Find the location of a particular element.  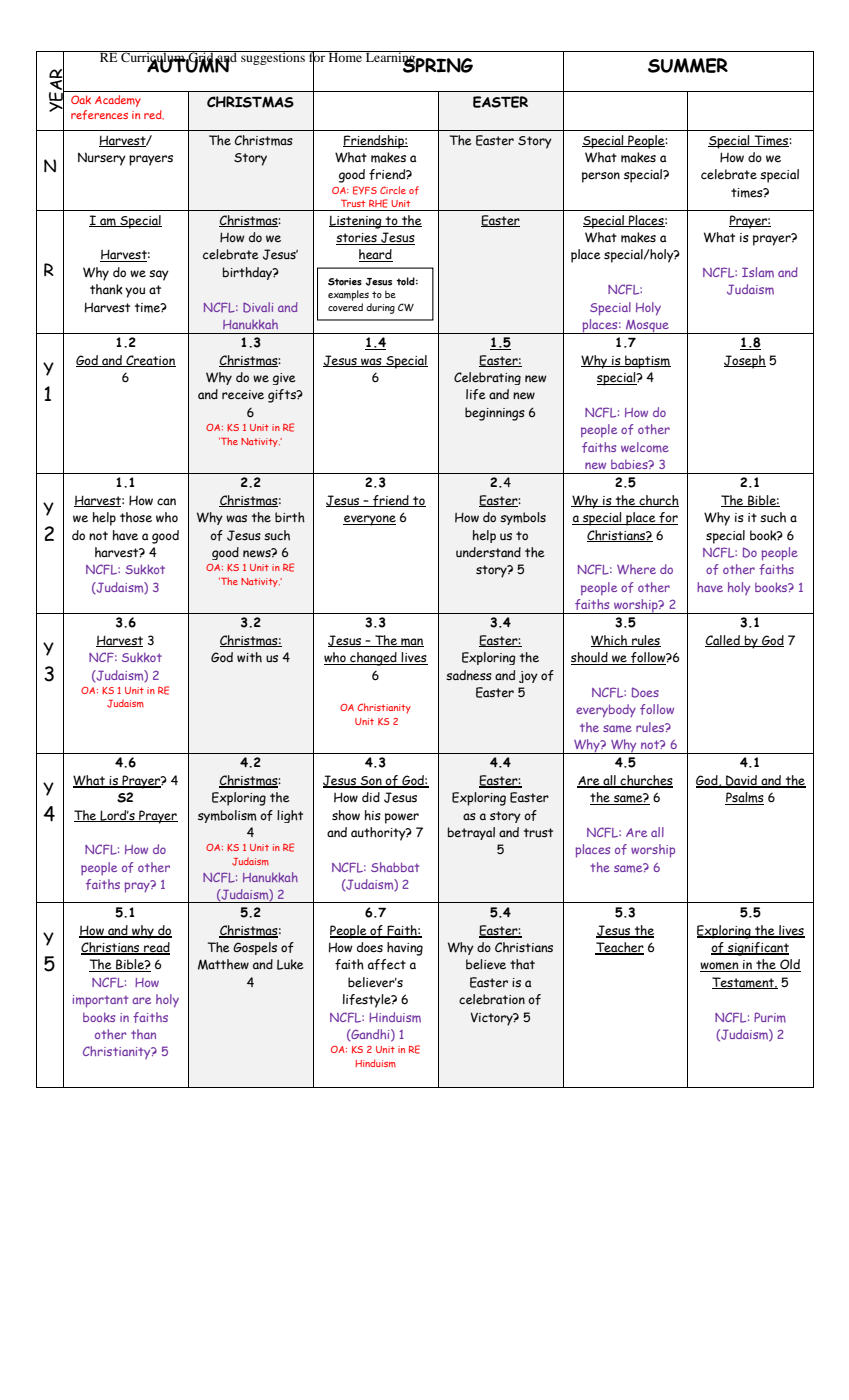

affect is located at coordinates (387, 964).
